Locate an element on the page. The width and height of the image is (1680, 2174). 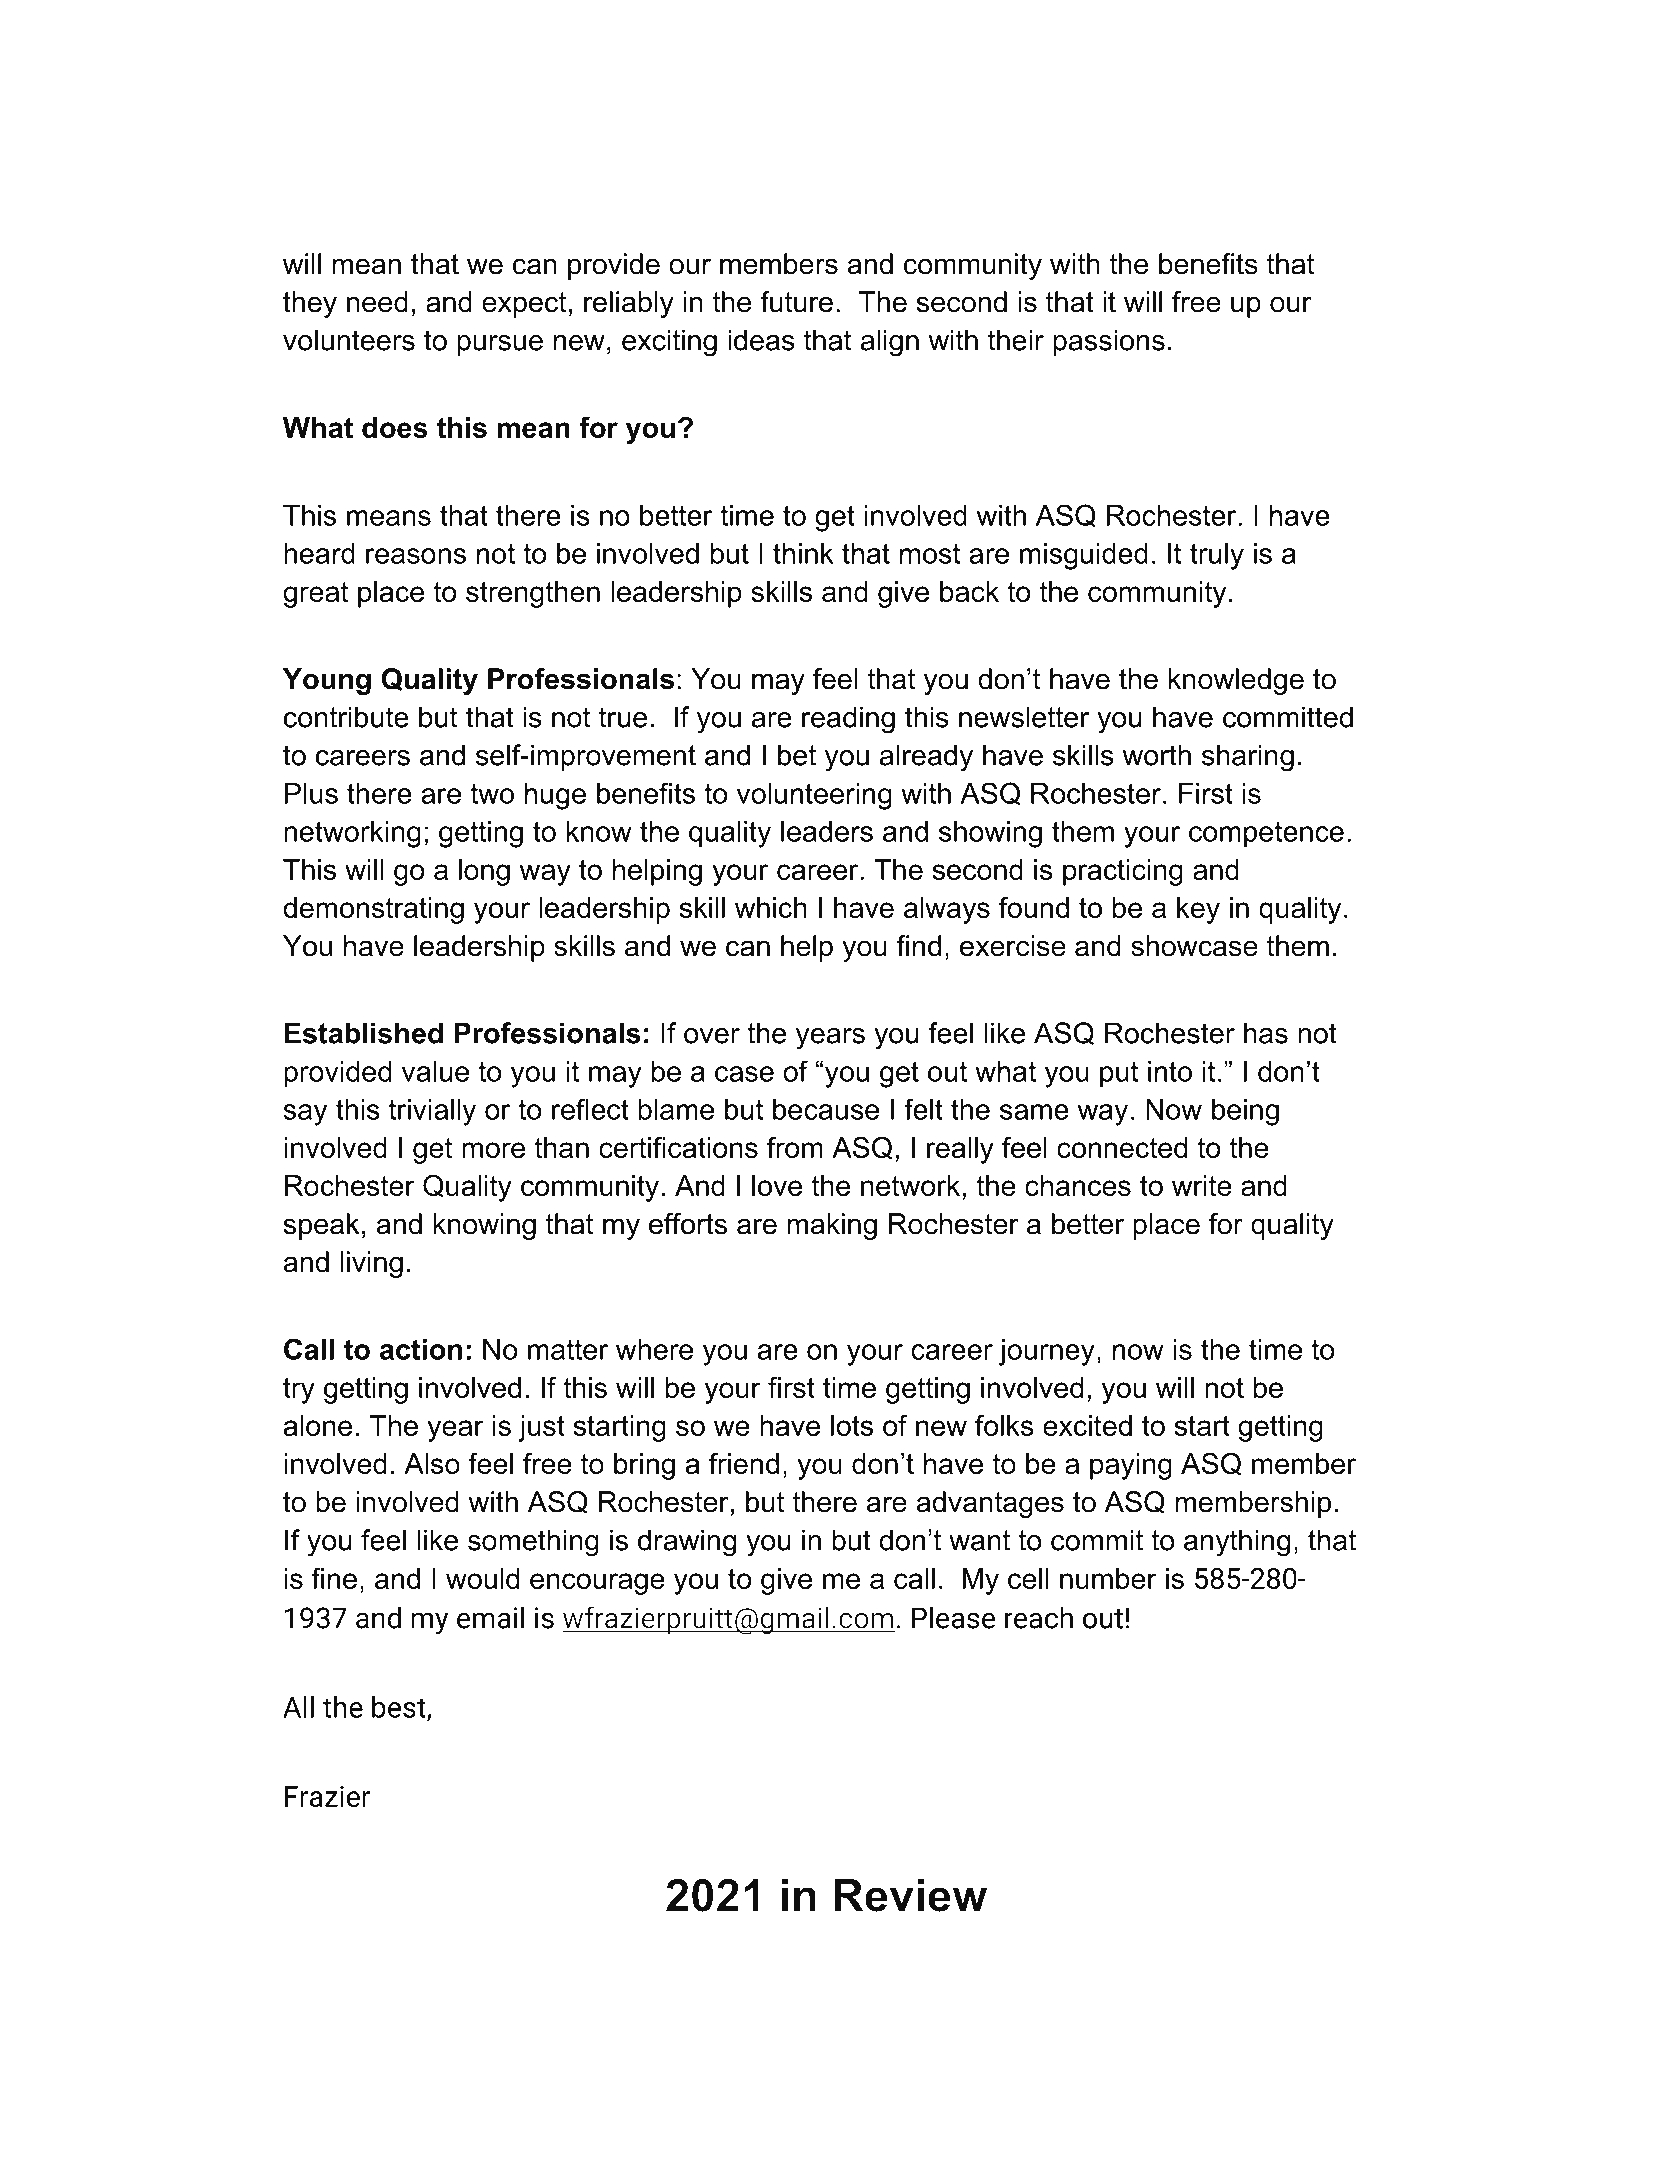
passions is located at coordinates (1109, 342).
